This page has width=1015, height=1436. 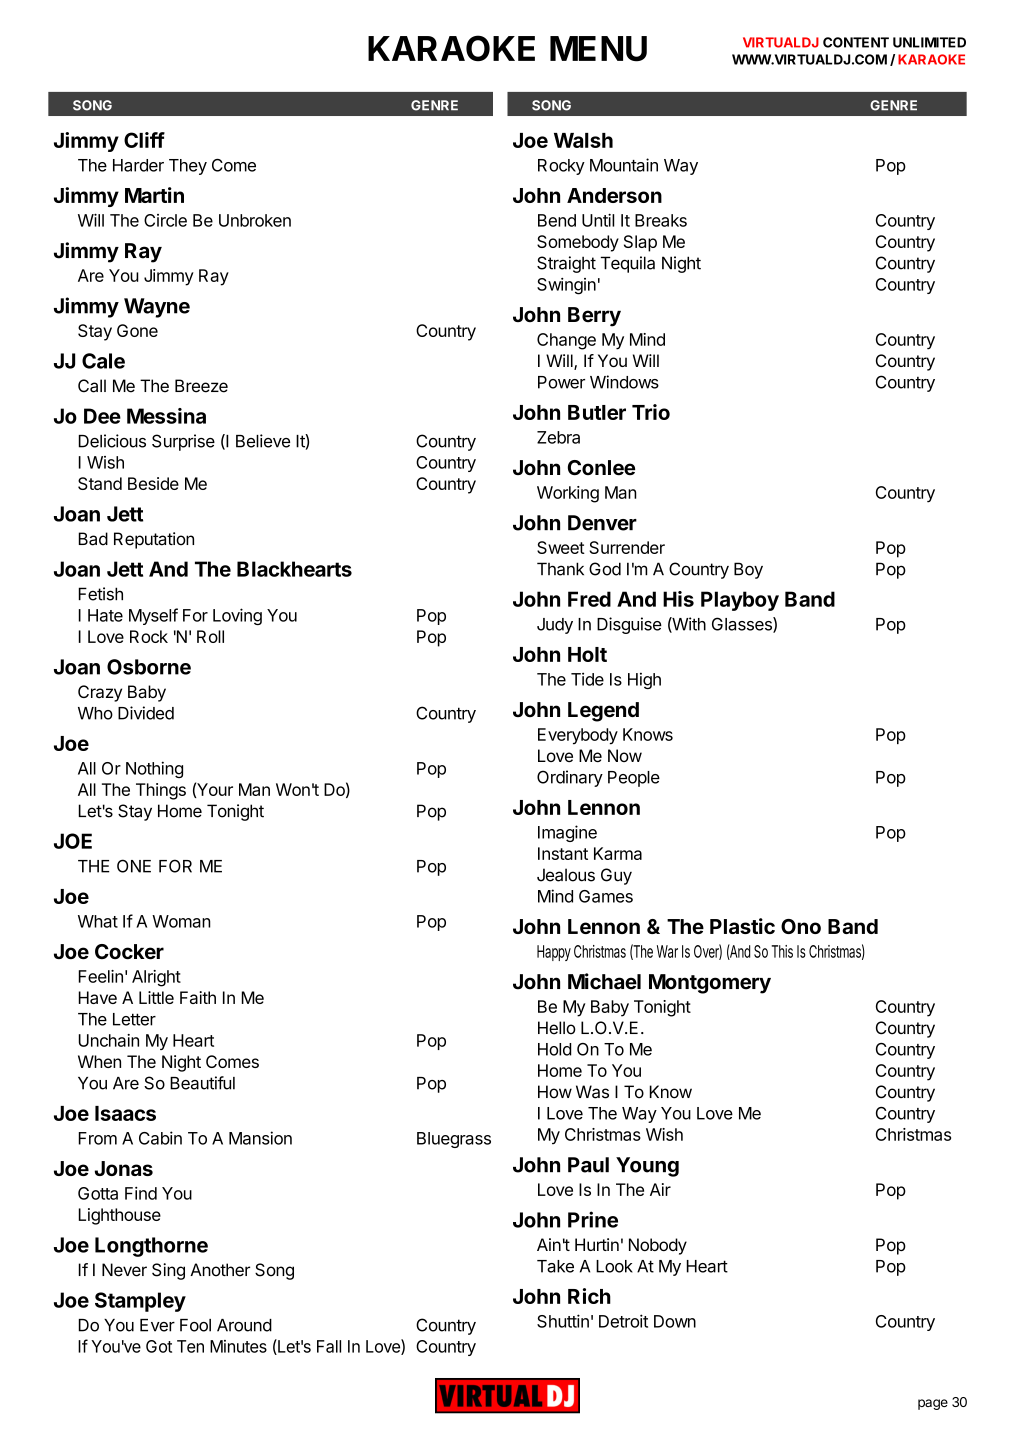 I want to click on MENU, so click(x=598, y=49).
